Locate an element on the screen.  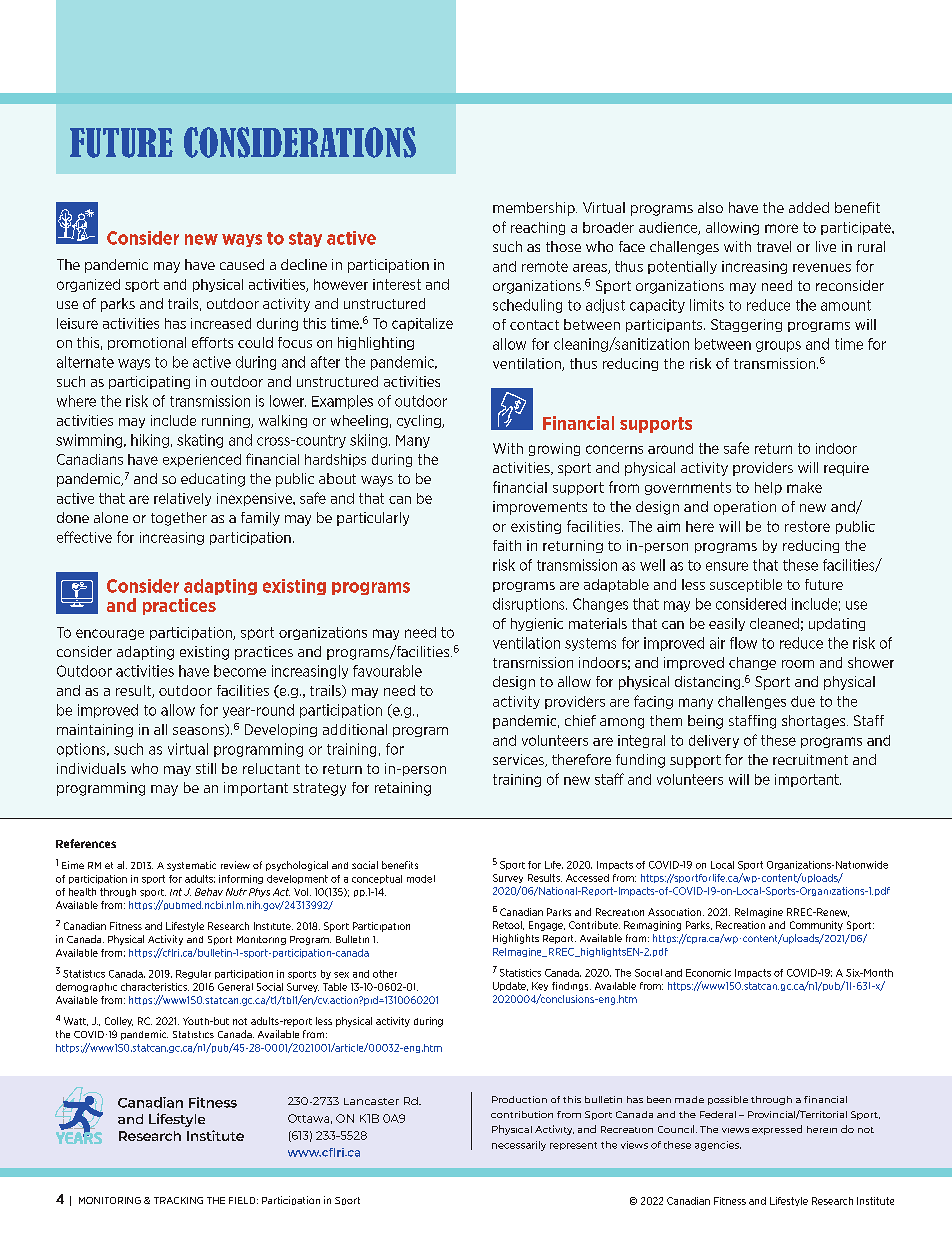
favourable is located at coordinates (387, 671).
